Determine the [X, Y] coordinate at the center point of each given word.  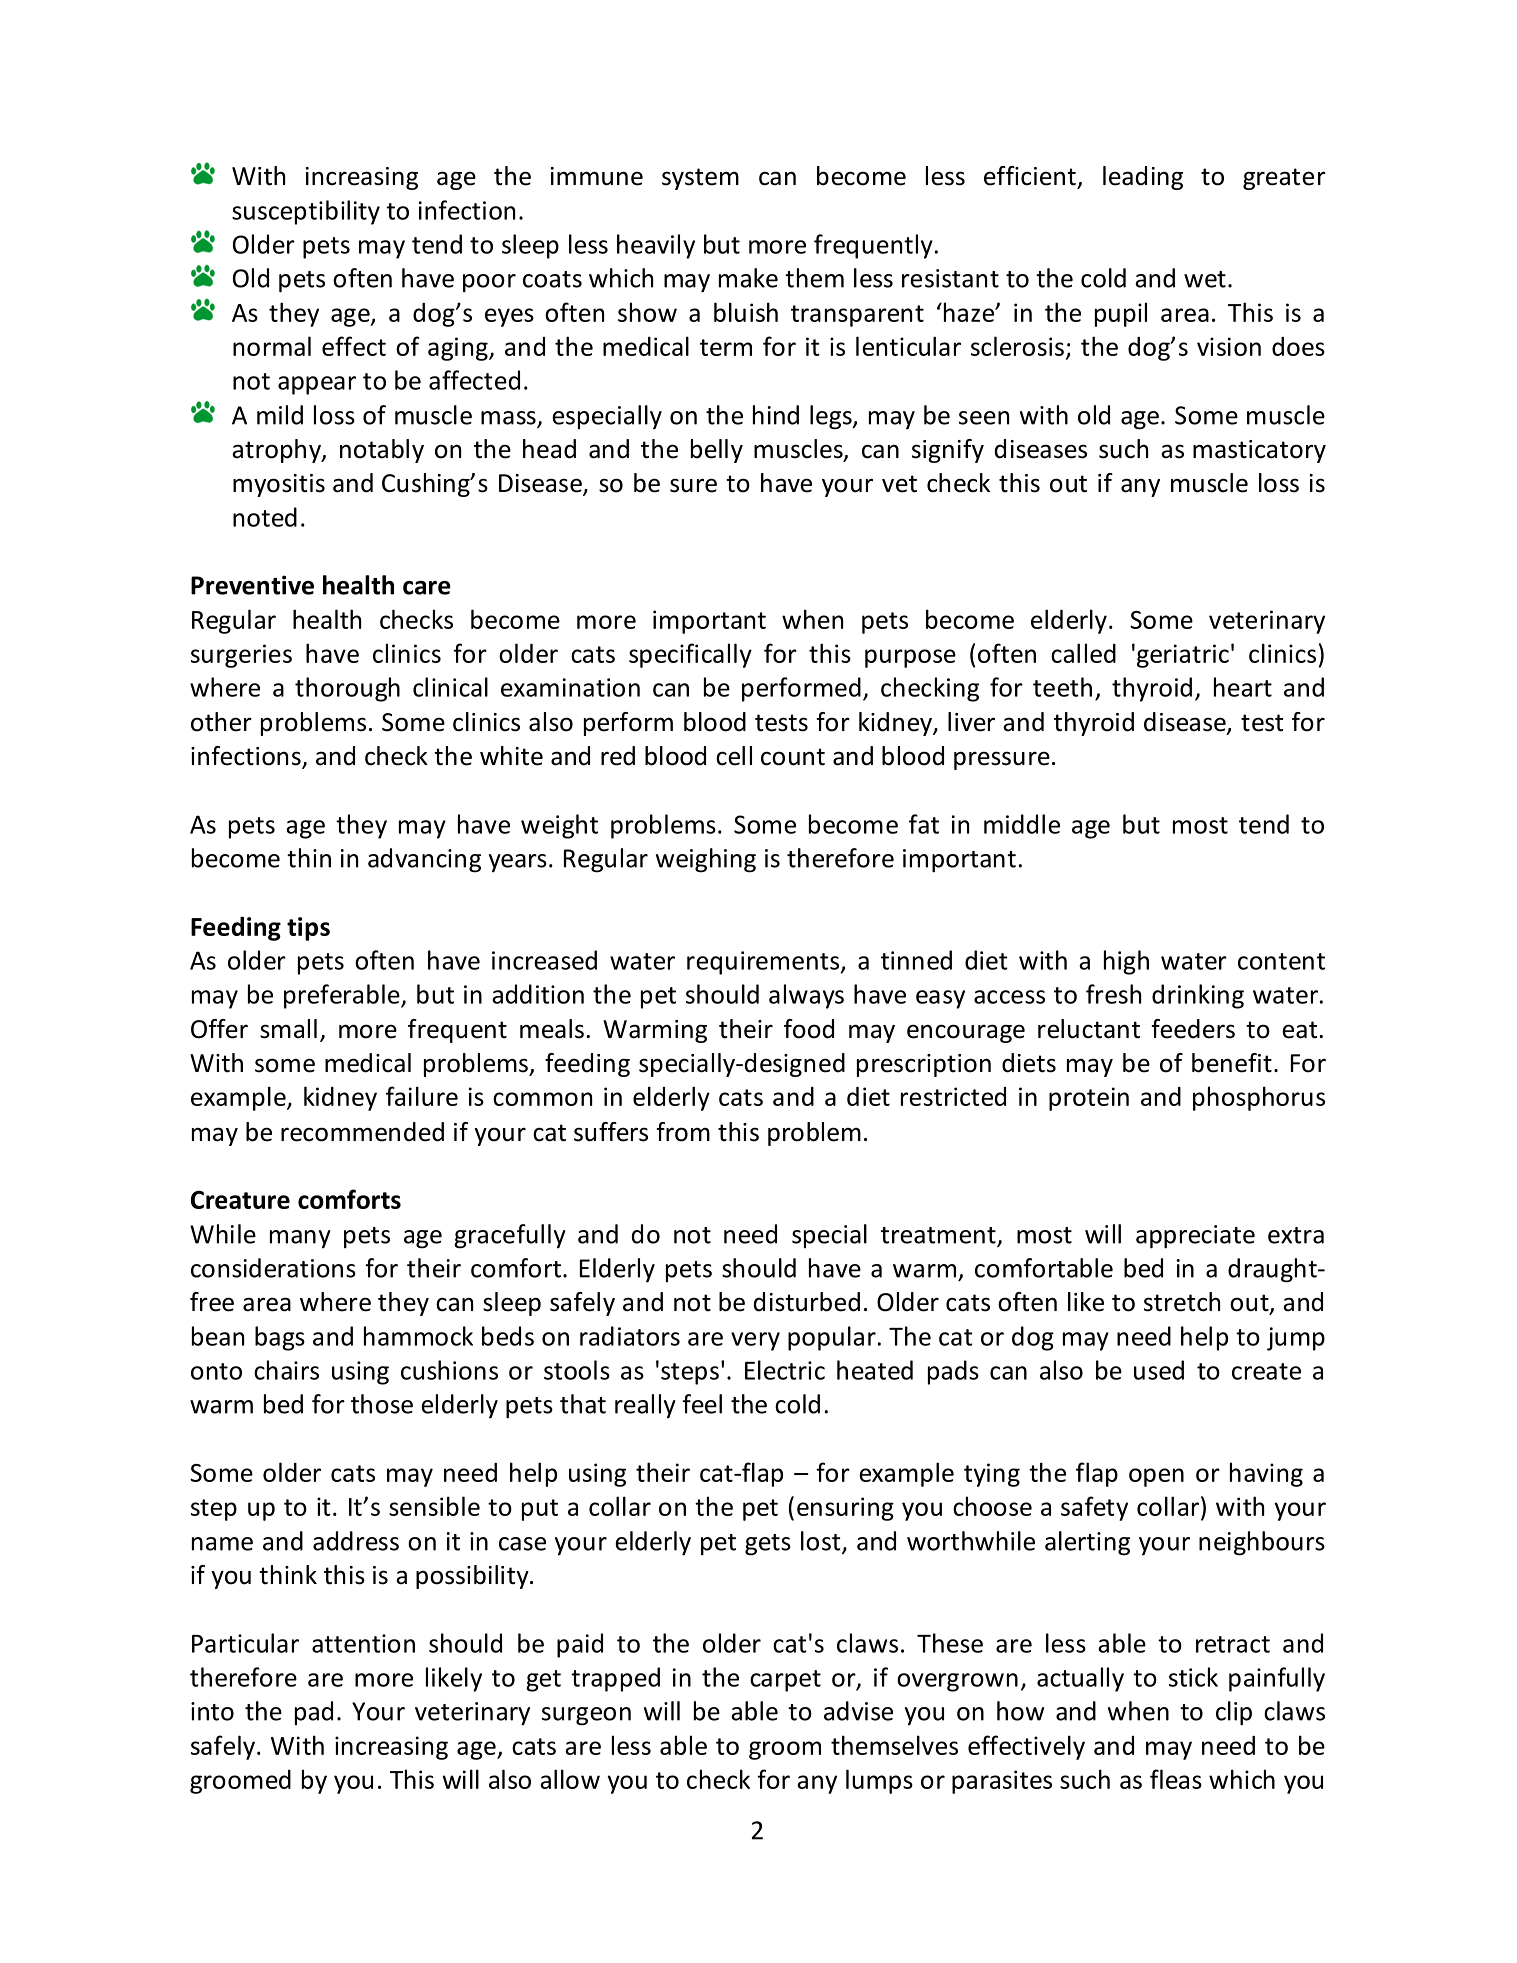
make [748, 278]
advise [858, 1711]
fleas [1176, 1779]
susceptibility [306, 212]
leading [1143, 178]
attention [363, 1643]
